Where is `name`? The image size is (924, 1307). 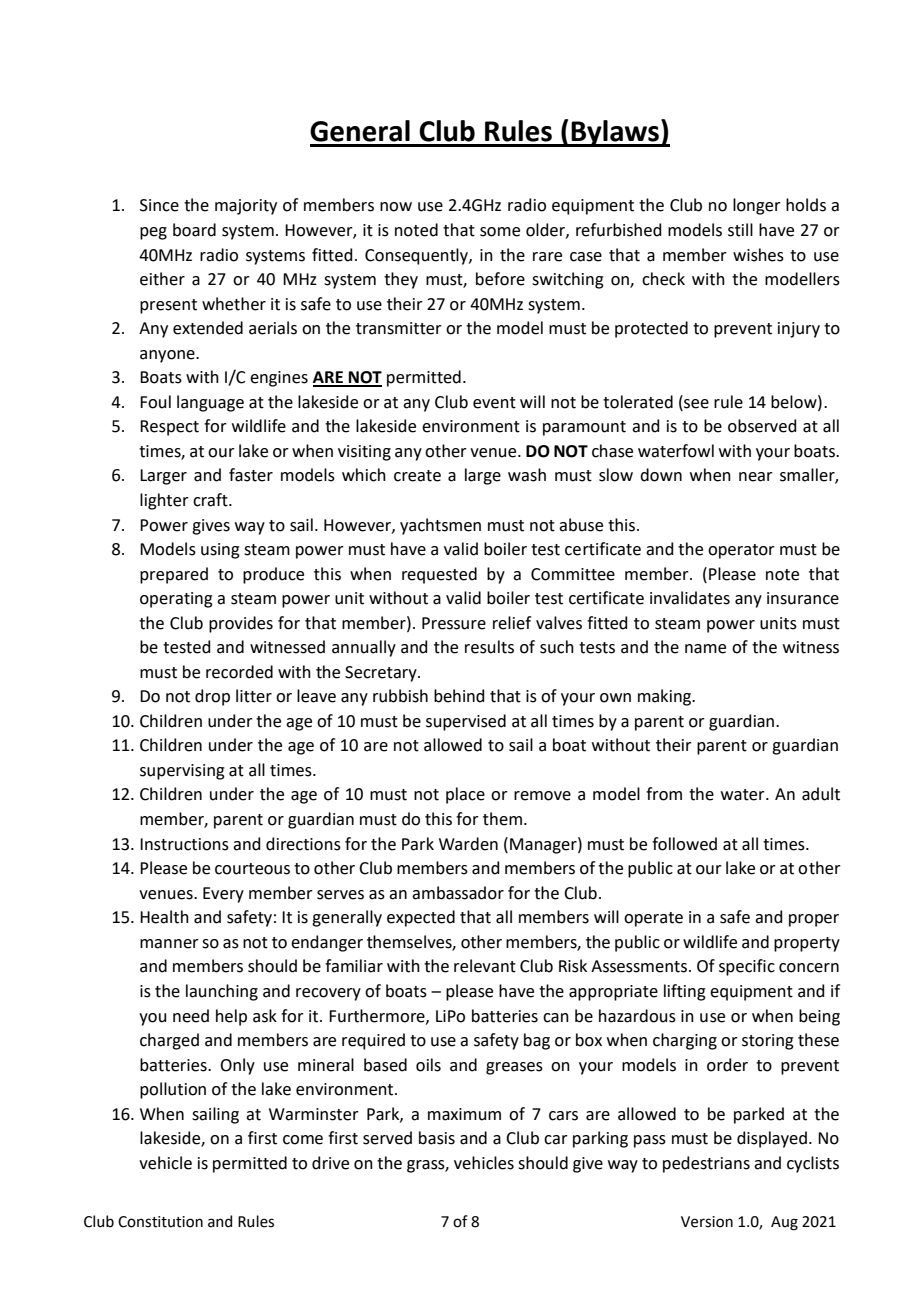
name is located at coordinates (705, 649).
